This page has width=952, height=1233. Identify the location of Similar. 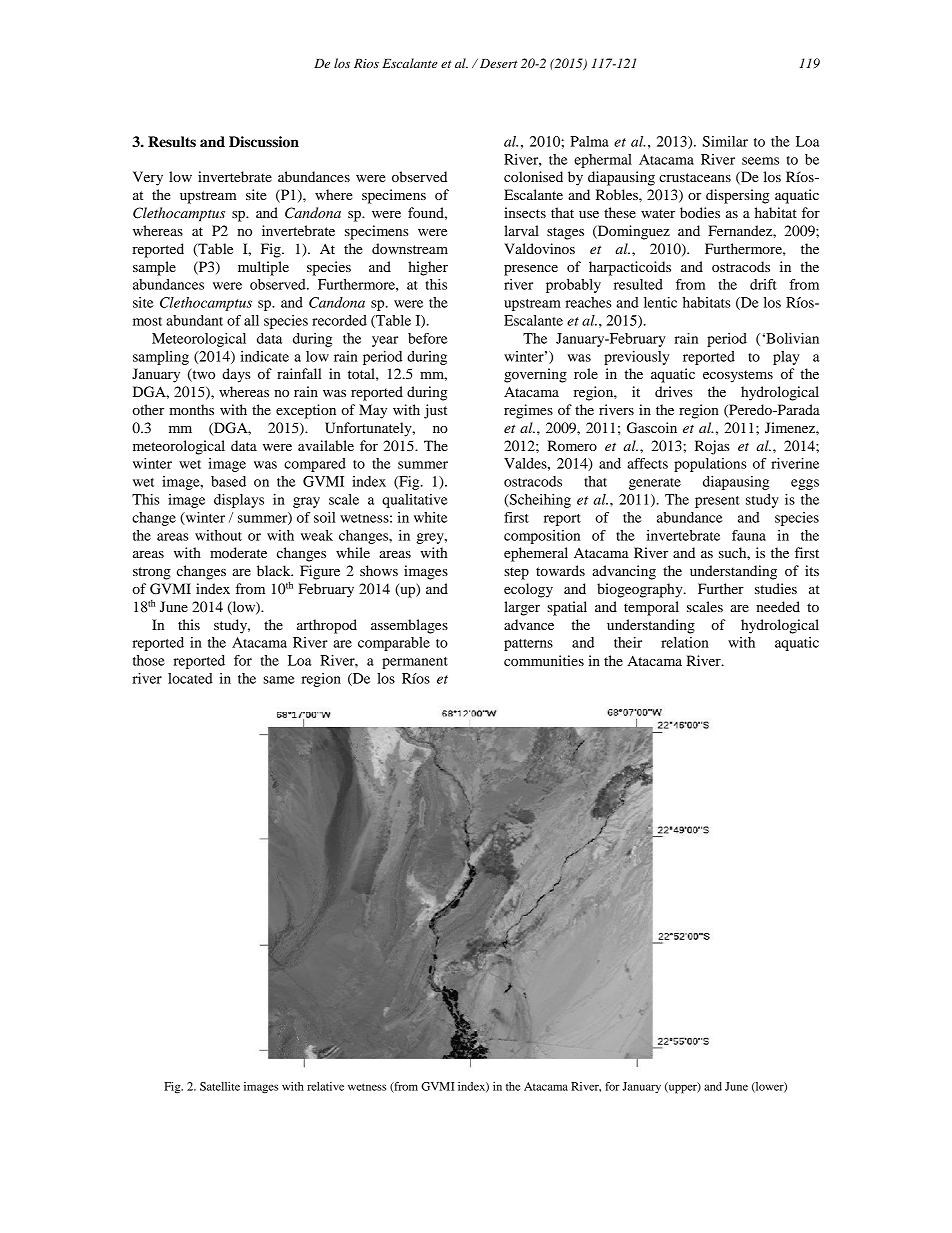
(725, 141).
